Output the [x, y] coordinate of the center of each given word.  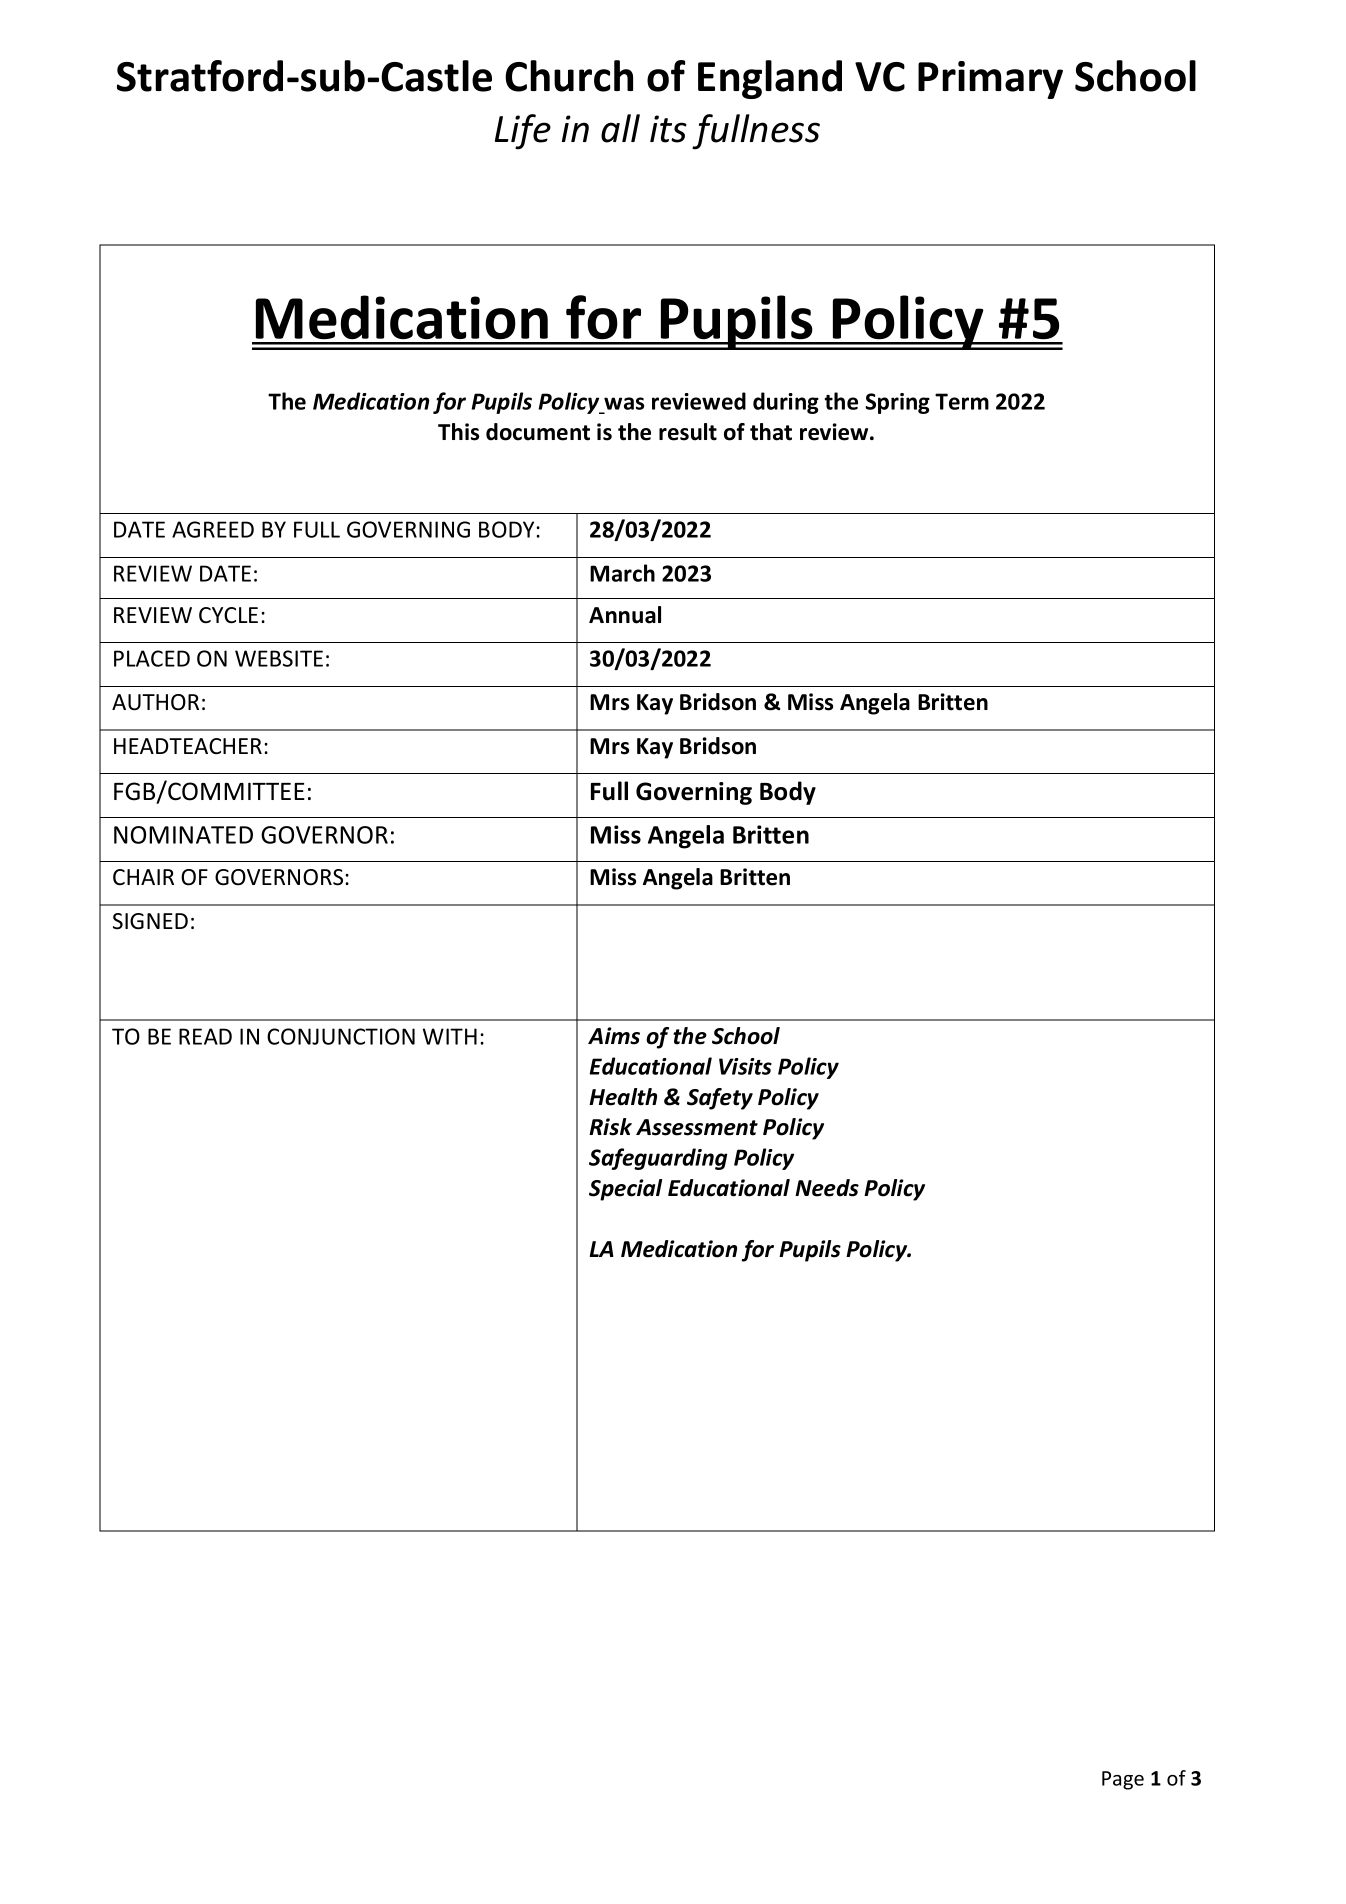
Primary [990, 80]
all [620, 128]
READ [205, 1036]
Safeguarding [658, 1159]
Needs [827, 1188]
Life [523, 132]
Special [625, 1190]
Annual [625, 615]
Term [962, 401]
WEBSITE [279, 658]
